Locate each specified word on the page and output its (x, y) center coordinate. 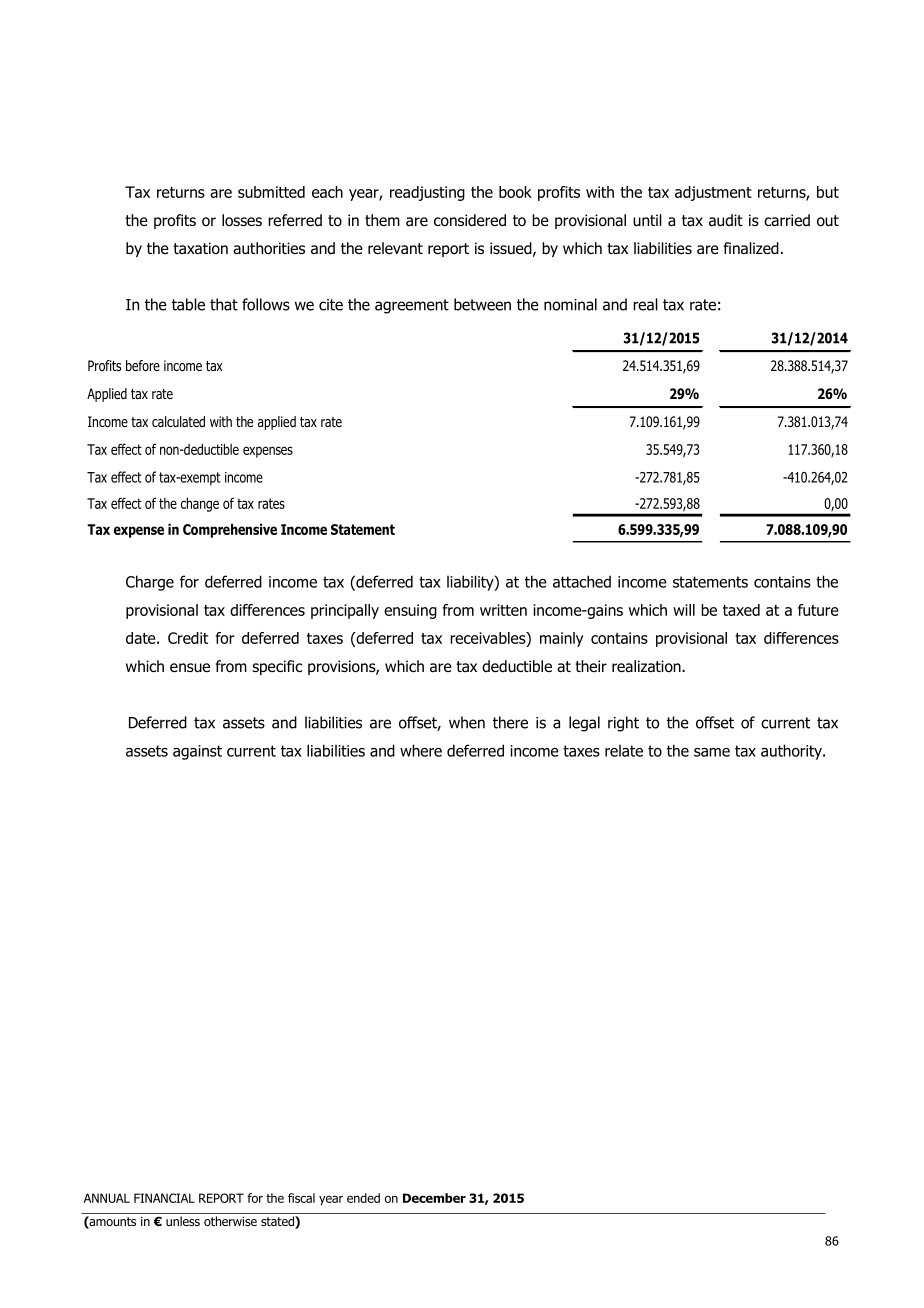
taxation (200, 248)
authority (792, 752)
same (712, 752)
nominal (570, 304)
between (482, 304)
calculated (178, 421)
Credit (188, 638)
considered (470, 220)
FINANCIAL (164, 1198)
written (503, 610)
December (434, 1198)
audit (726, 220)
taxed (741, 610)
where (421, 750)
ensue (190, 668)
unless (183, 1221)
